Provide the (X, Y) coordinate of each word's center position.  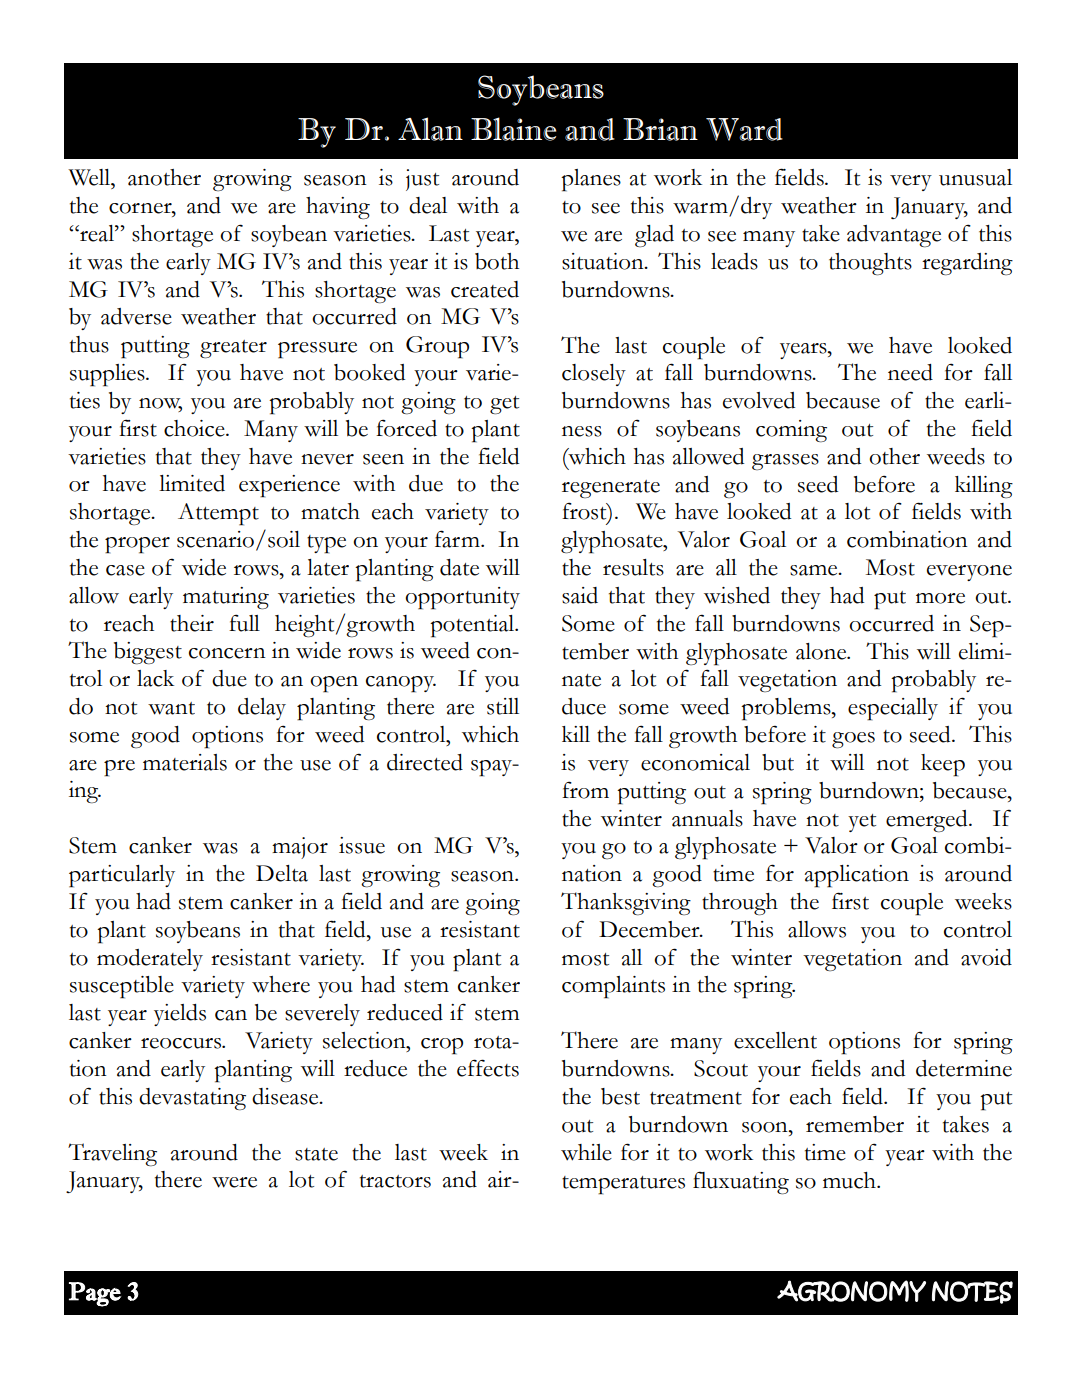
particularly (122, 876)
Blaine (513, 129)
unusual (975, 177)
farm (458, 539)
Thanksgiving (626, 903)
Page (95, 1294)
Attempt (218, 514)
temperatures (623, 1185)
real (97, 233)
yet (862, 823)
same (815, 570)
